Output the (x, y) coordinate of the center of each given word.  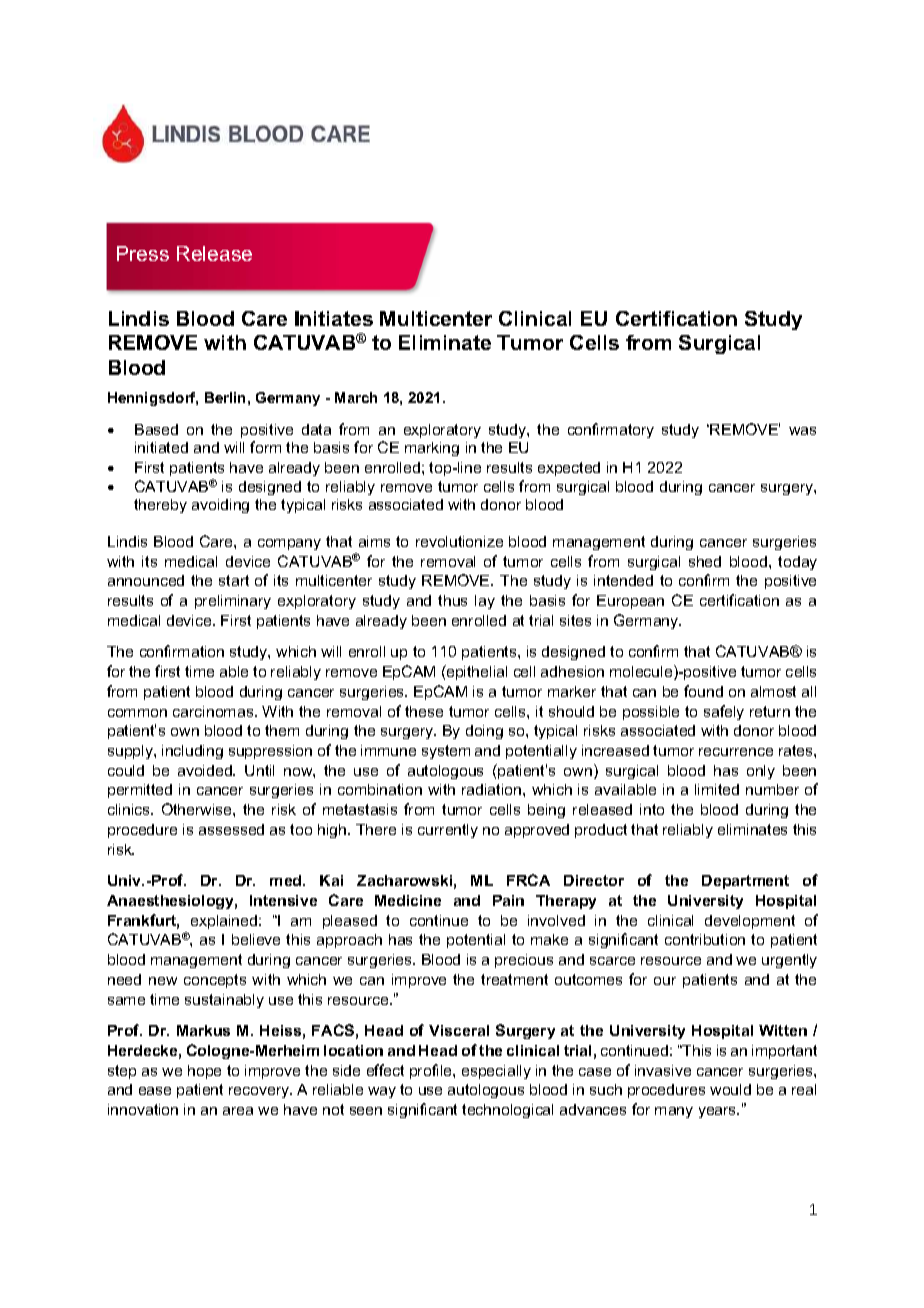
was (802, 431)
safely (724, 712)
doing (484, 732)
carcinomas (214, 711)
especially (496, 1072)
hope (204, 1072)
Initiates (334, 318)
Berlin (225, 397)
